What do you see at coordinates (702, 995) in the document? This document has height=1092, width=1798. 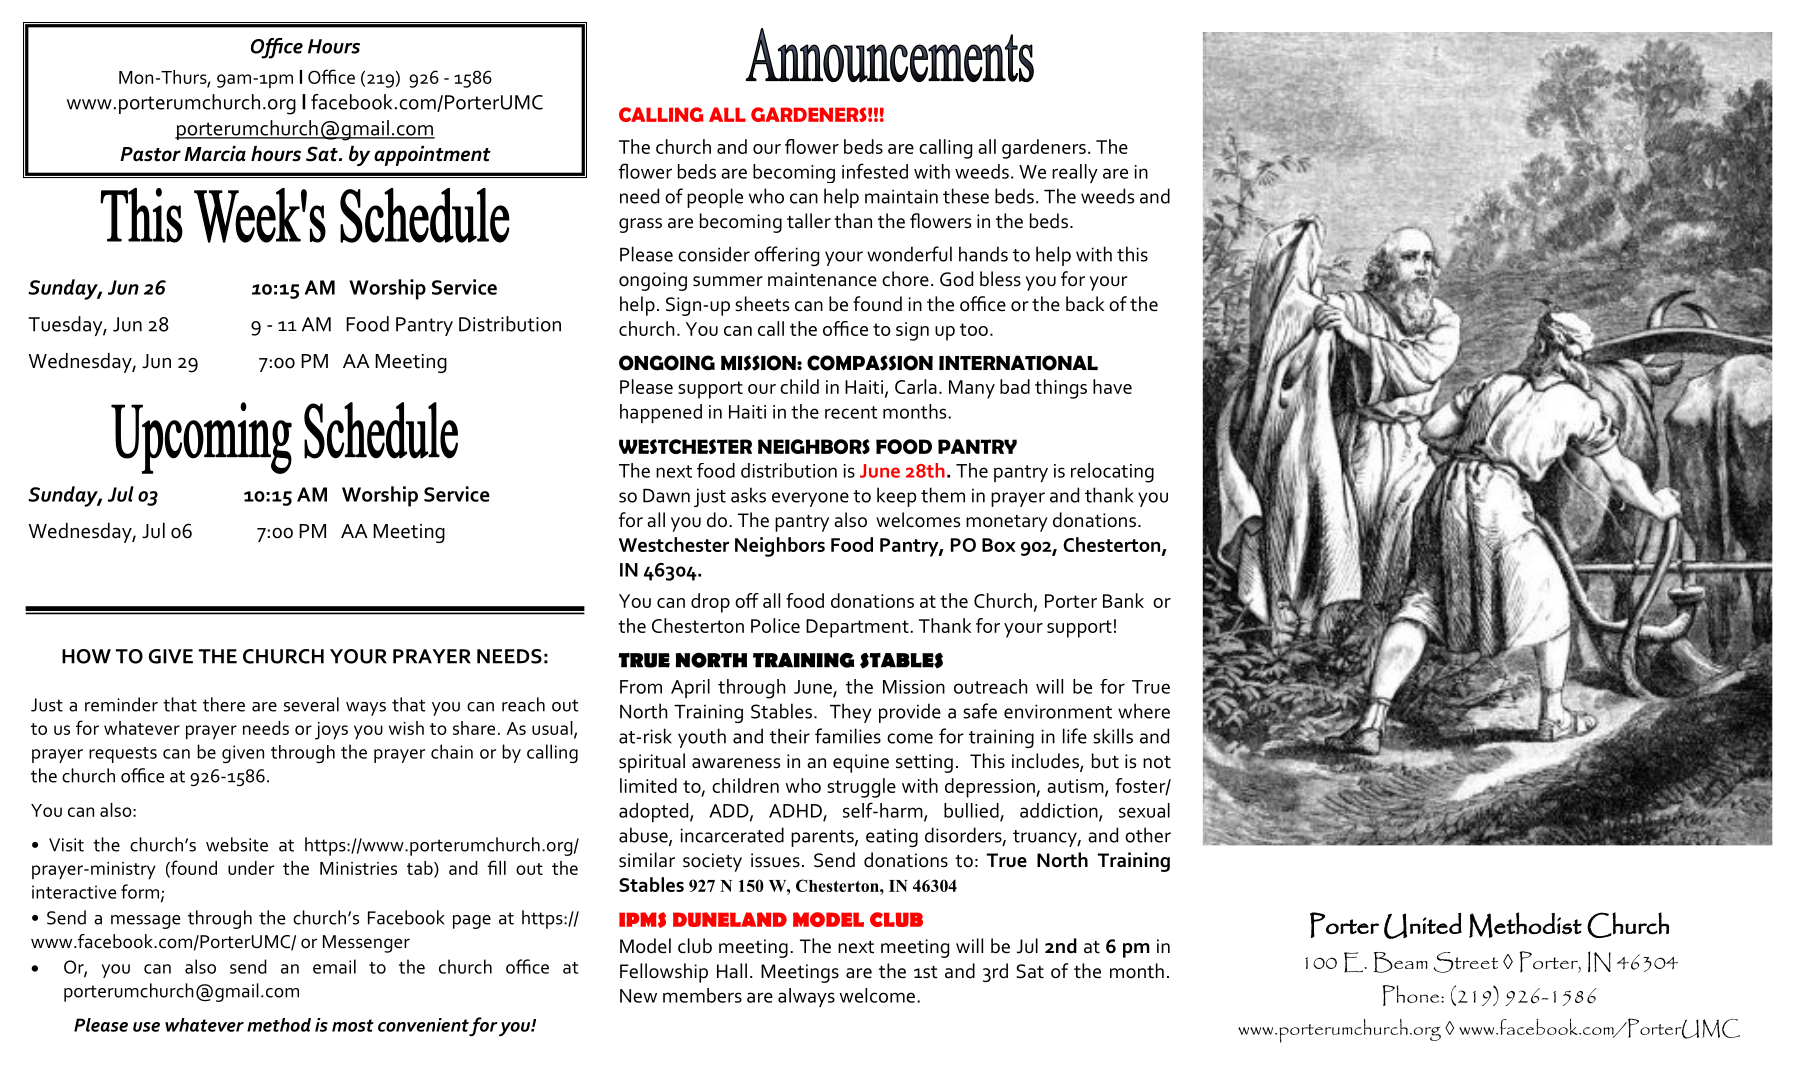 I see `members` at bounding box center [702, 995].
